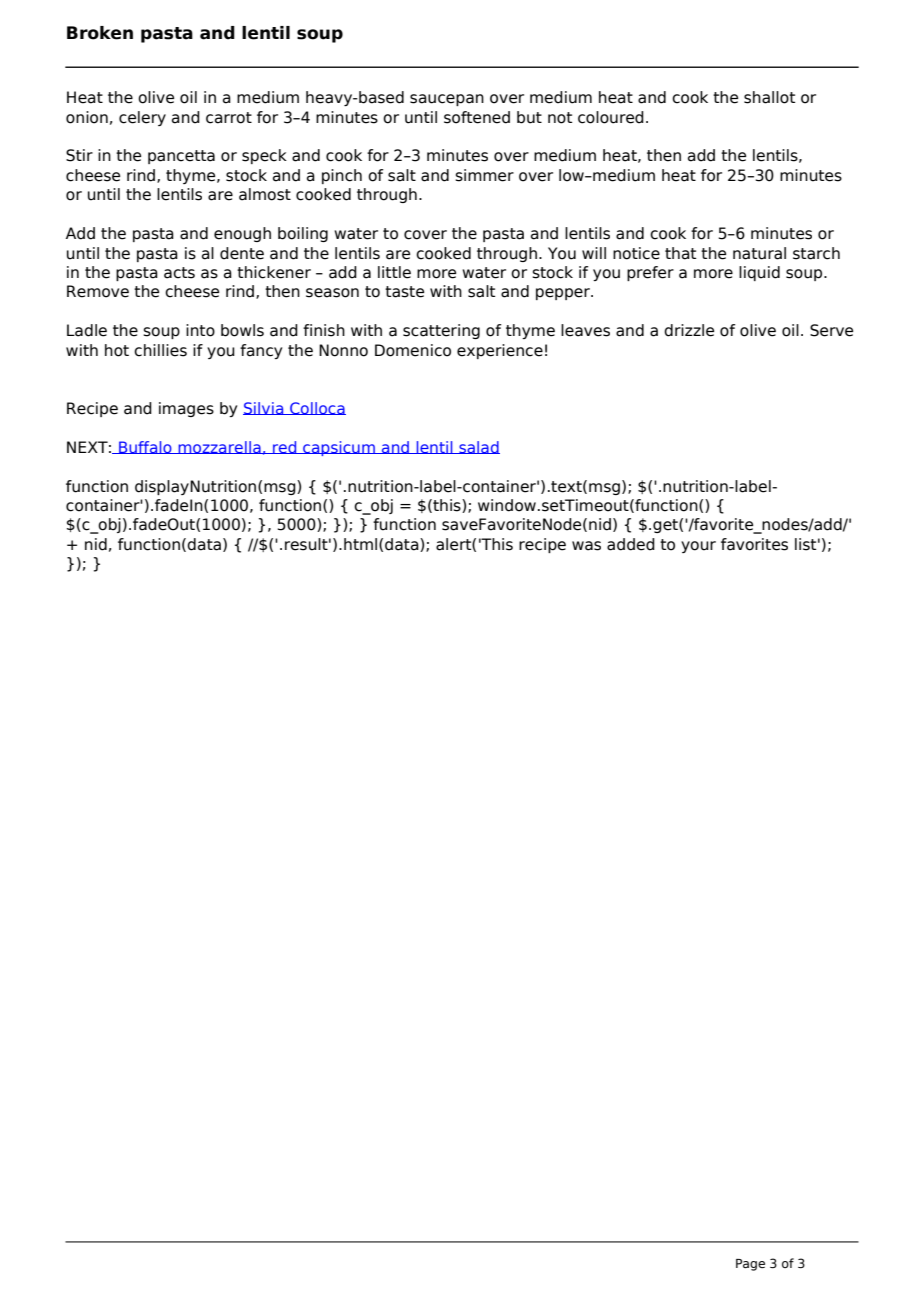 The image size is (924, 1308). Describe the element at coordinates (750, 1265) in the screenshot. I see `Page` at that location.
